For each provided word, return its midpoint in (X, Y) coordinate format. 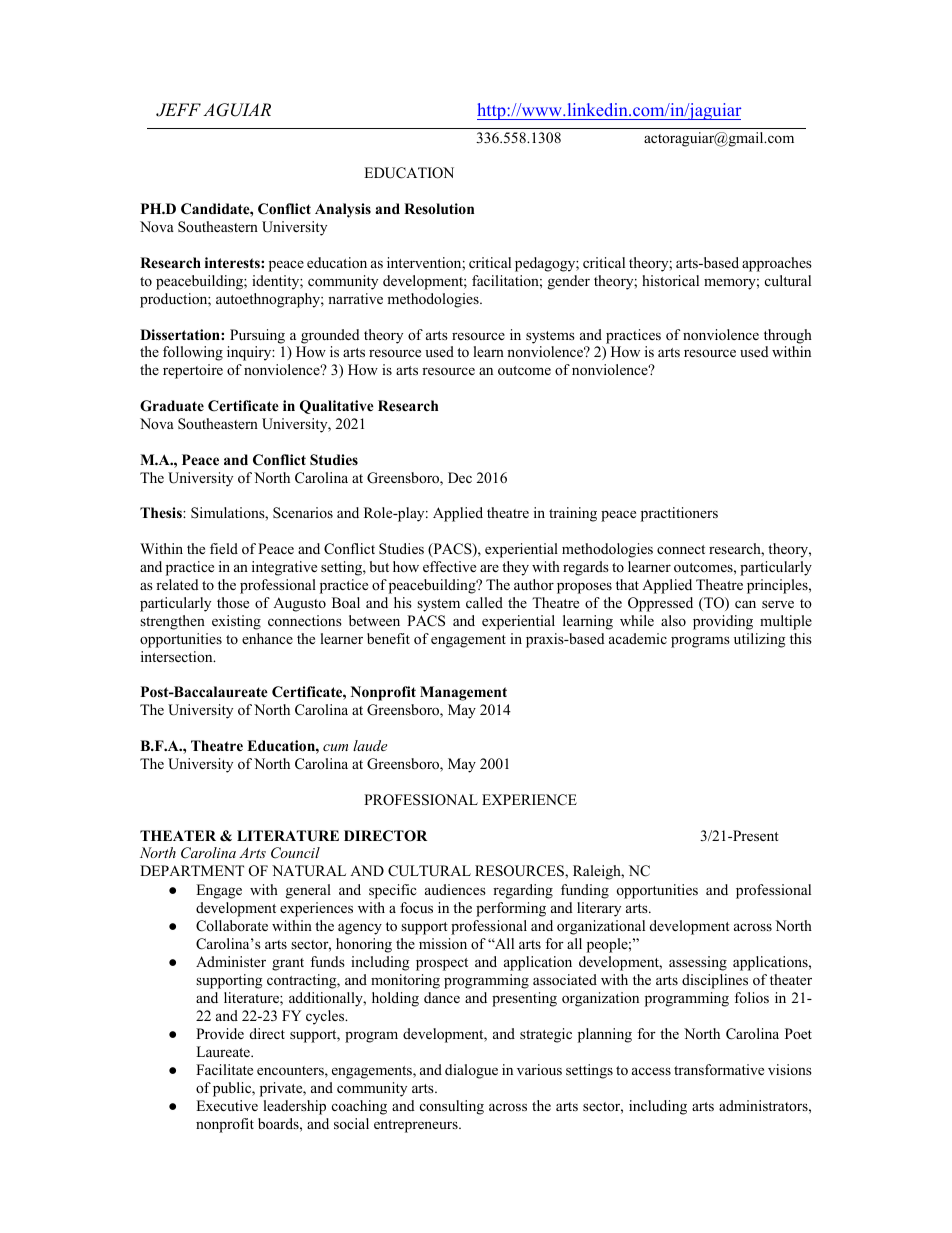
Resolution (439, 208)
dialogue (471, 1071)
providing (723, 622)
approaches (777, 264)
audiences (455, 889)
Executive (227, 1105)
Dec (460, 477)
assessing (698, 963)
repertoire (193, 371)
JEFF (178, 110)
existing (236, 622)
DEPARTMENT (192, 870)
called (484, 602)
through (788, 336)
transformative (719, 1069)
